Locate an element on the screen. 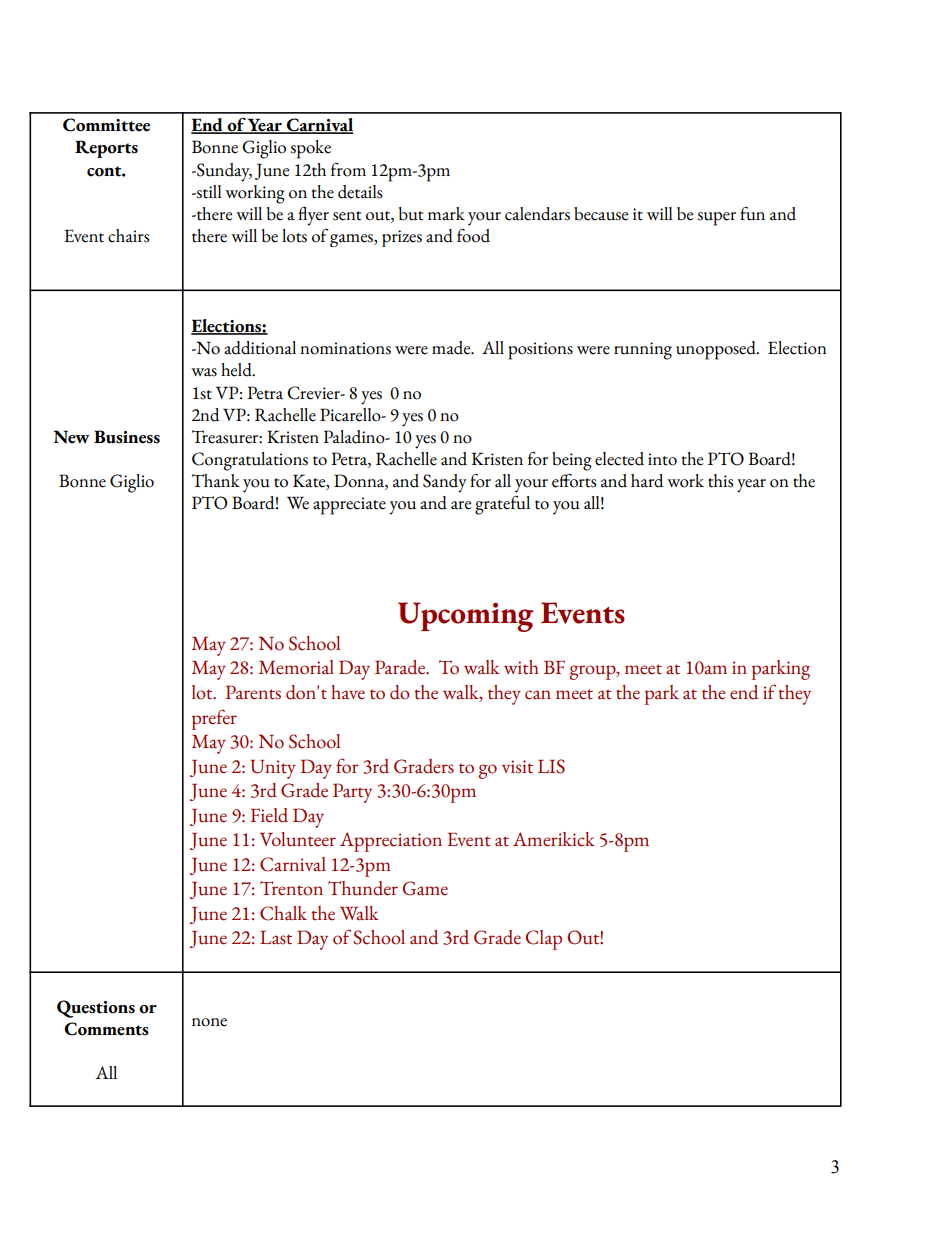  Clap is located at coordinates (544, 940).
